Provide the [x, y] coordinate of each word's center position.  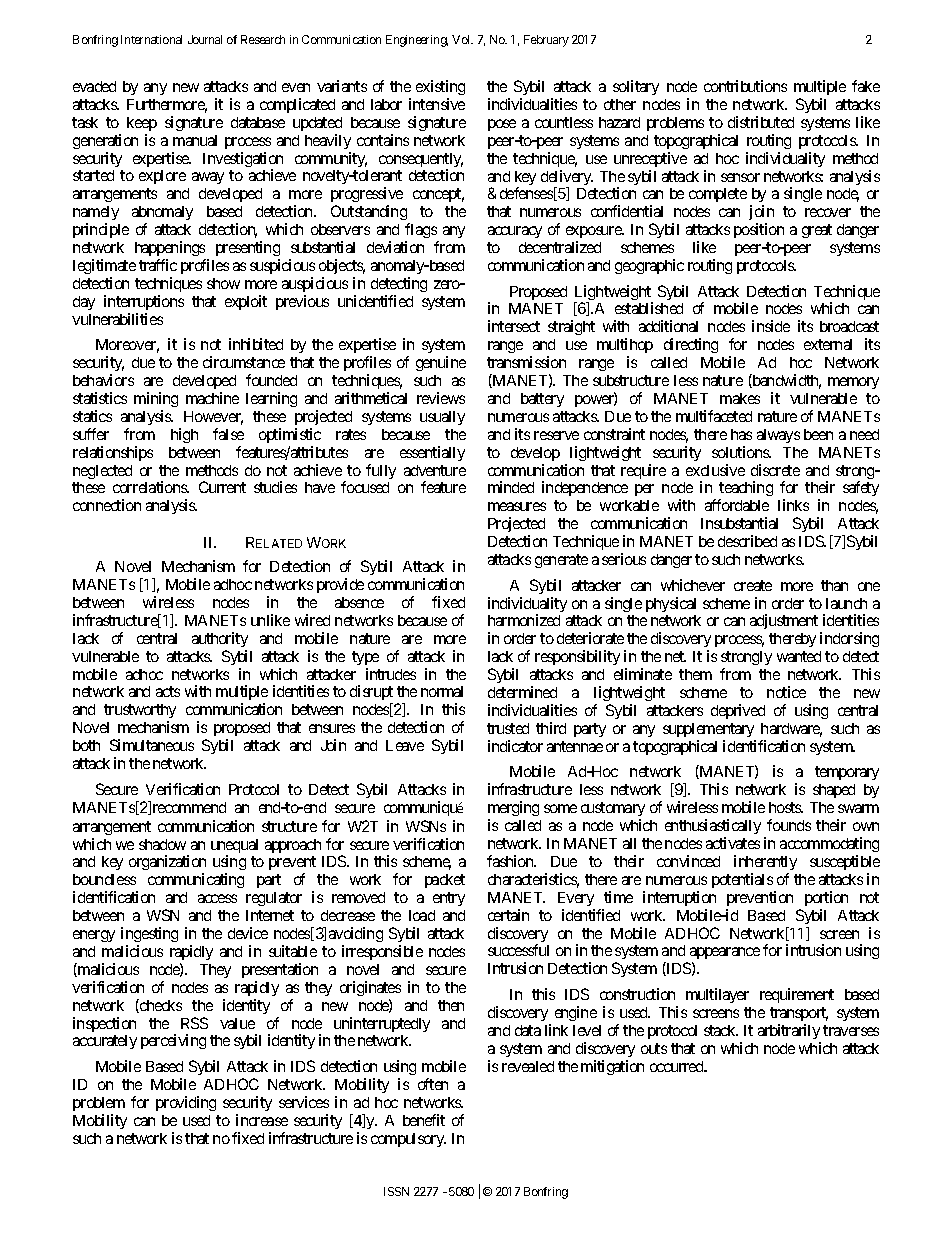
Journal [205, 39]
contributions [745, 86]
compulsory [408, 1140]
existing [440, 87]
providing [186, 1103]
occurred [678, 1066]
